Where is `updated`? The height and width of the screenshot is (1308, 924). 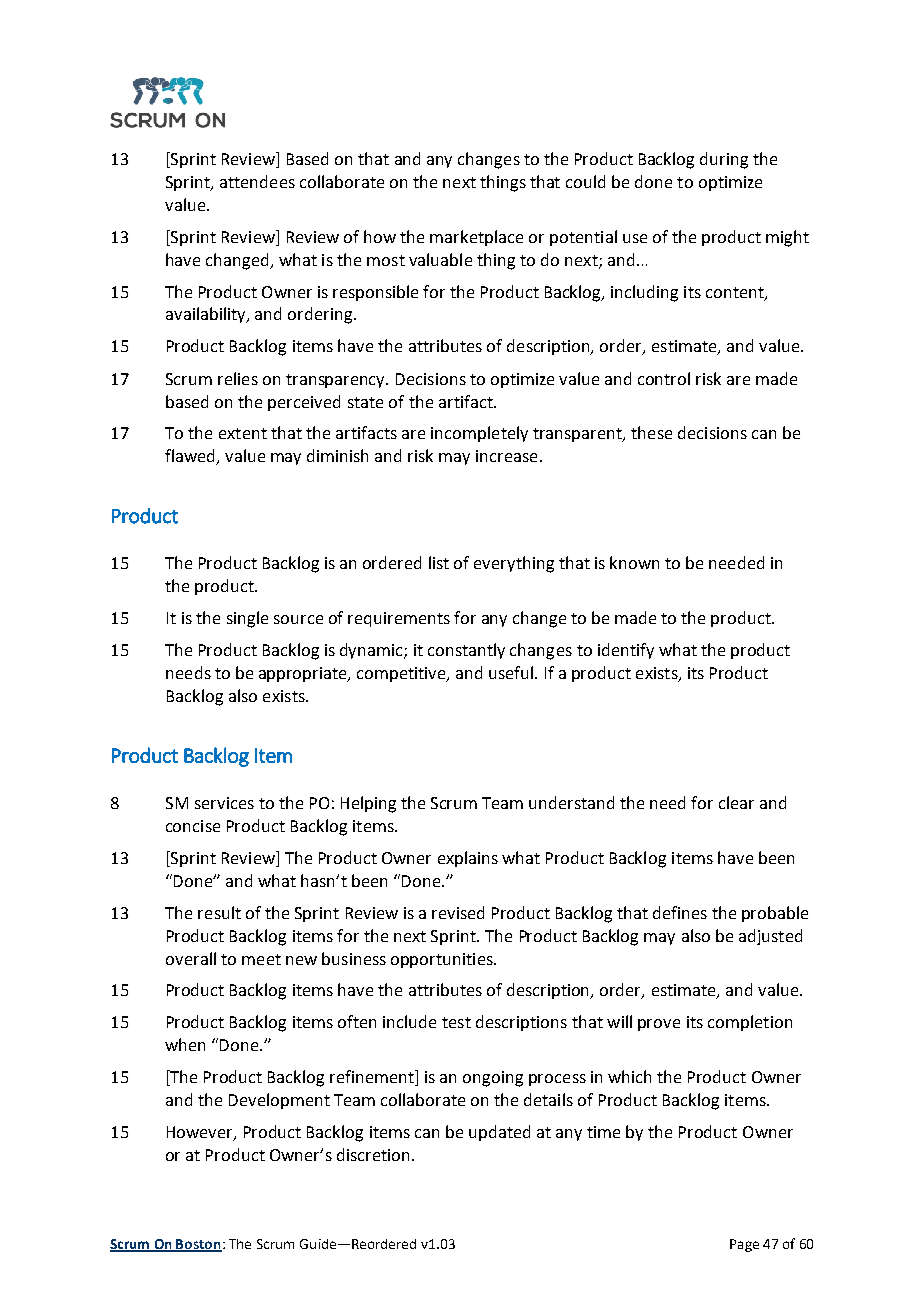 updated is located at coordinates (499, 1133).
